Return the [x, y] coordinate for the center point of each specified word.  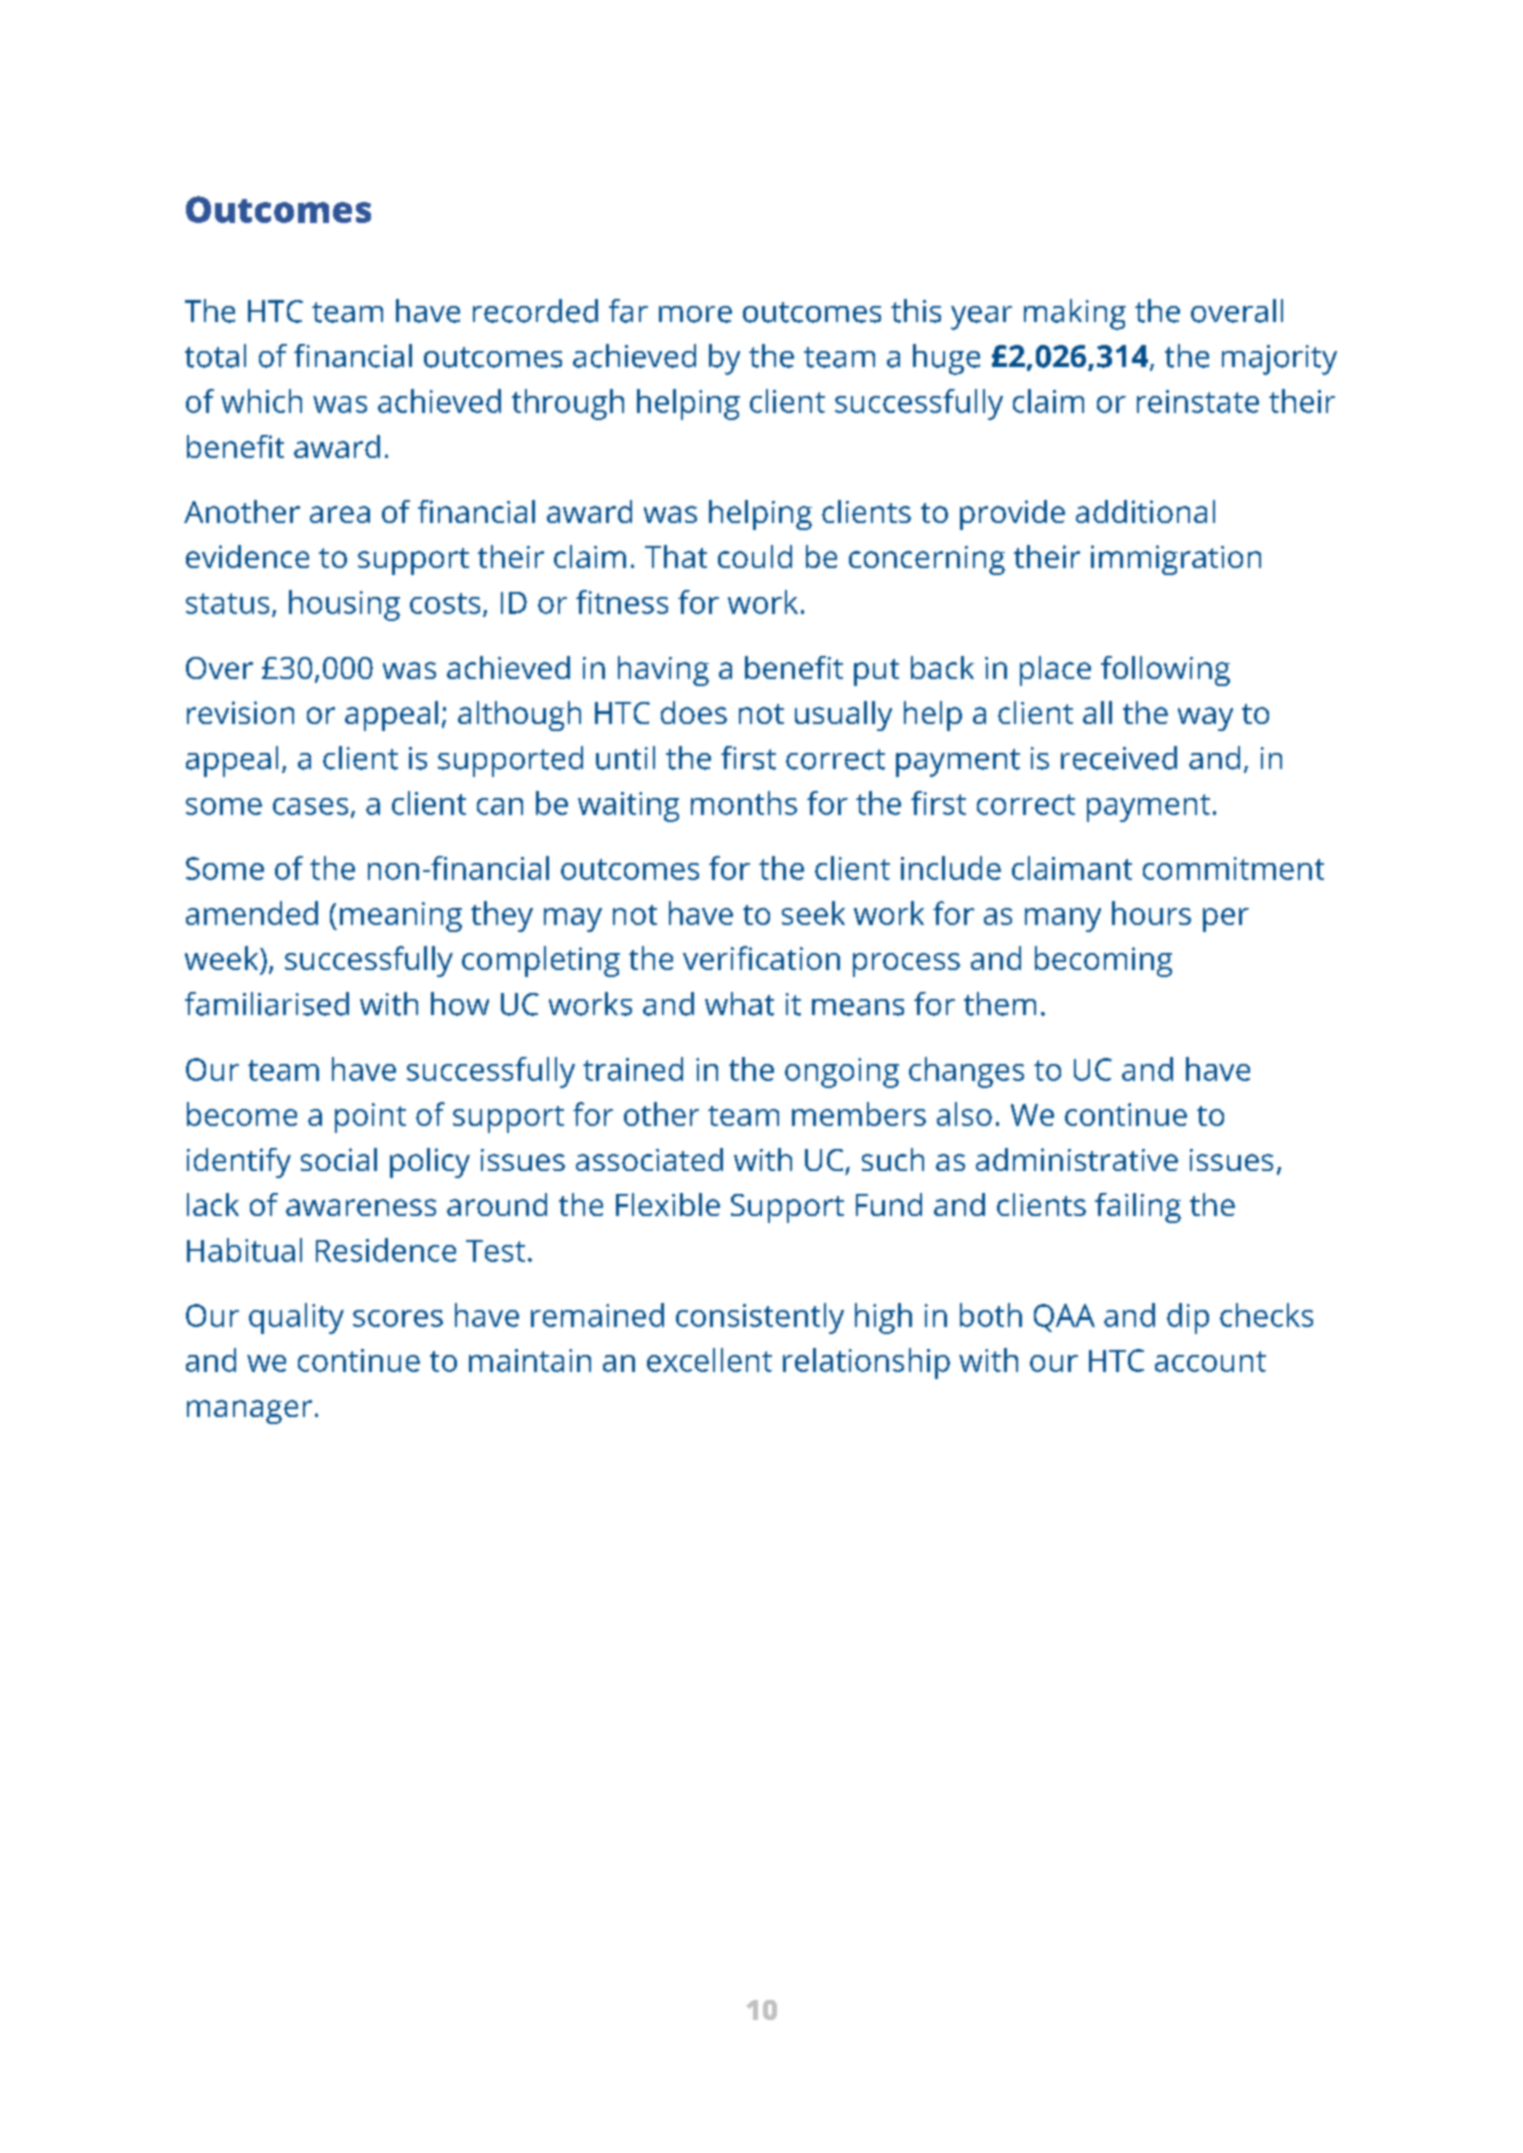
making [1075, 314]
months [744, 803]
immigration [1176, 560]
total [215, 356]
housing [344, 605]
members [859, 1114]
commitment [1233, 868]
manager [249, 1412]
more [695, 314]
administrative [1077, 1159]
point [370, 1118]
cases [310, 806]
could [755, 556]
